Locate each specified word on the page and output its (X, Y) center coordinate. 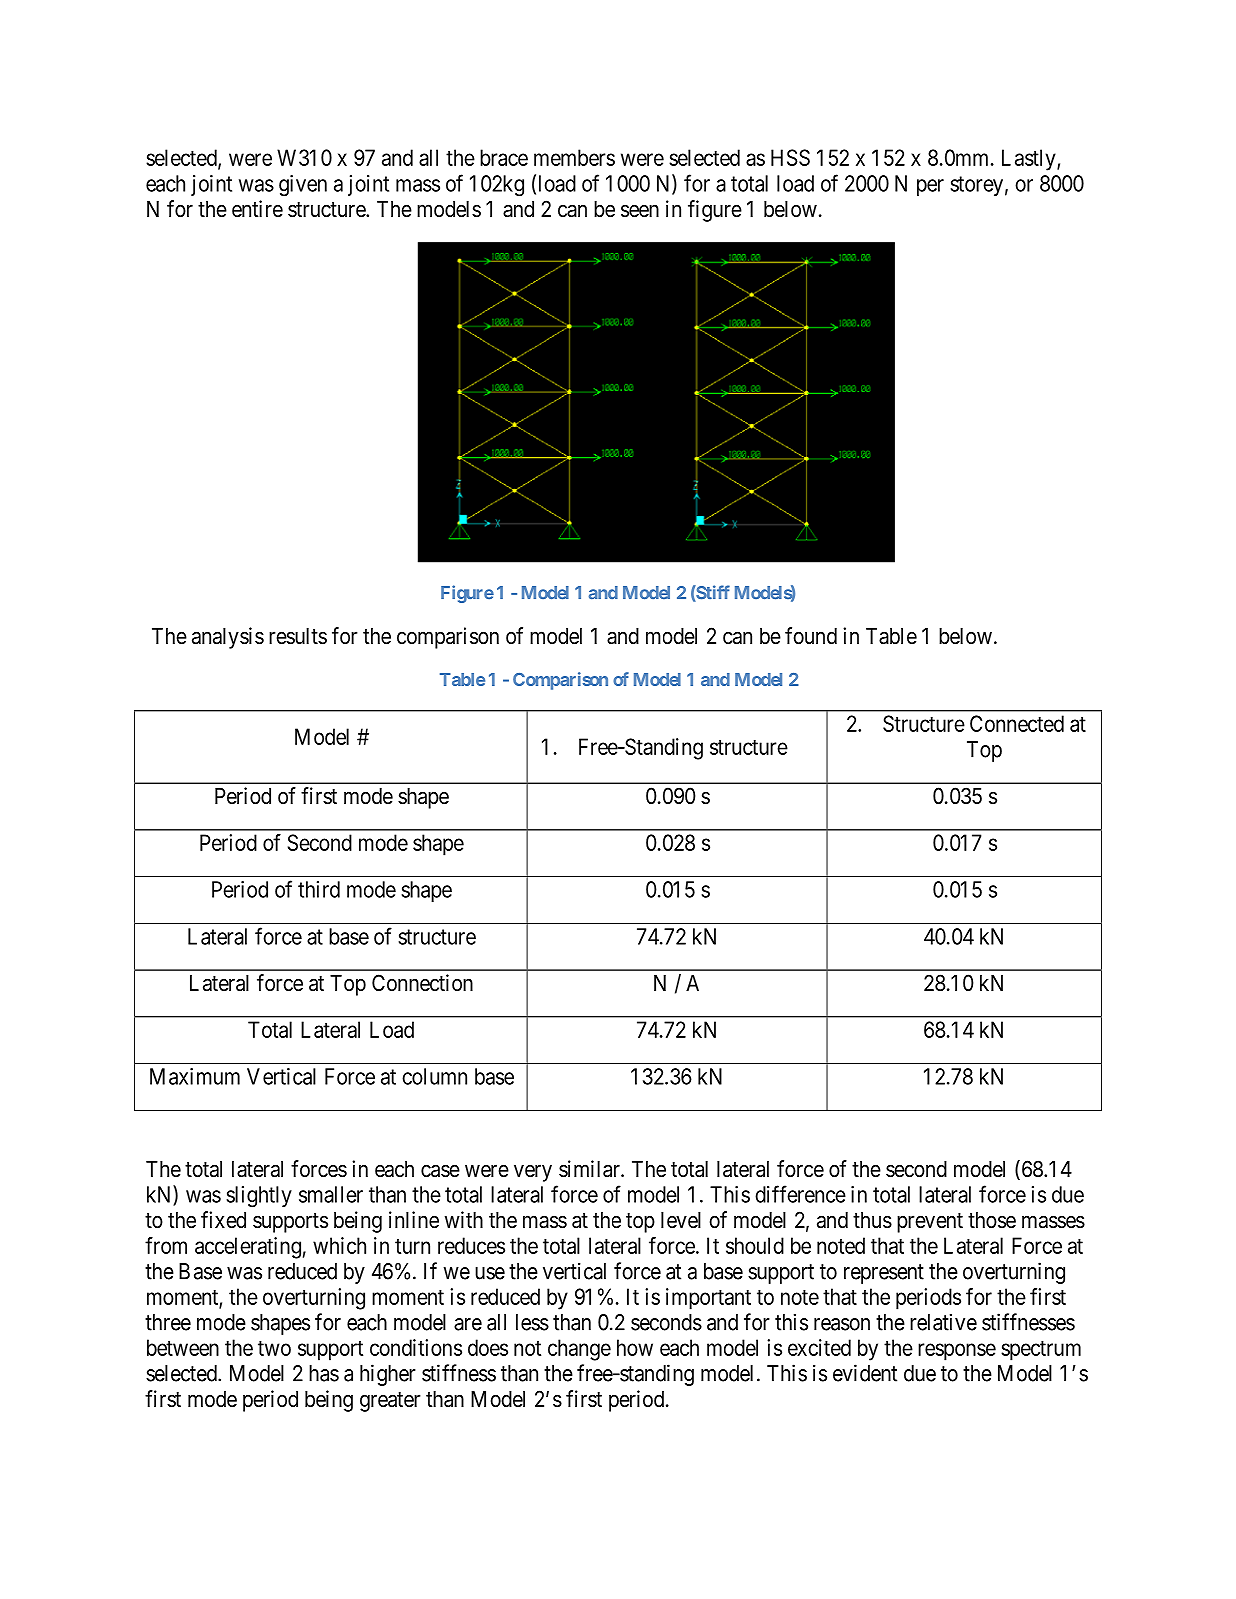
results (298, 636)
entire (257, 209)
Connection (422, 983)
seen (640, 211)
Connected (1017, 723)
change (579, 1350)
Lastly (1030, 160)
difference (800, 1194)
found (811, 636)
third (319, 889)
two (274, 1348)
